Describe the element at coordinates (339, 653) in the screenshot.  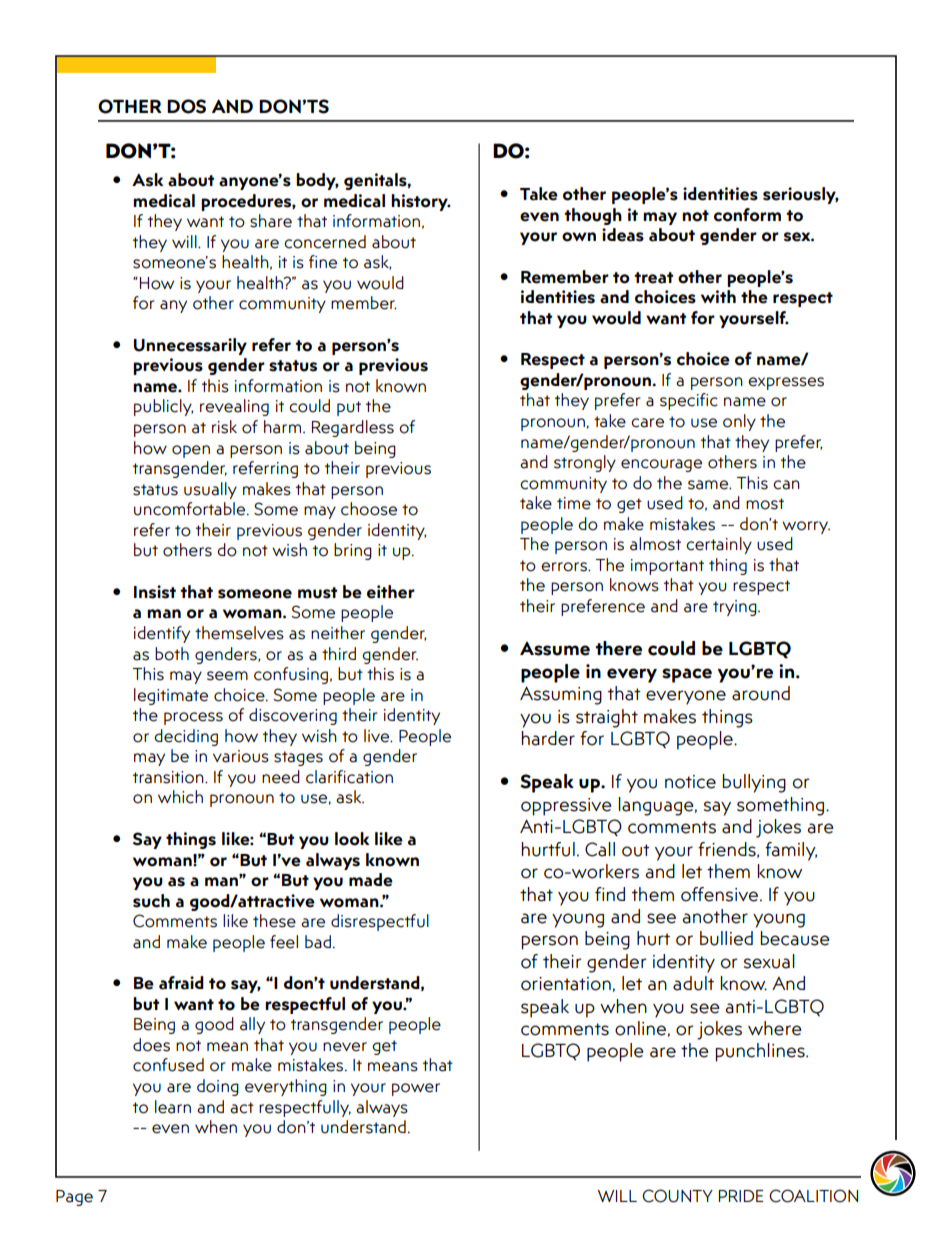
I see `third` at that location.
